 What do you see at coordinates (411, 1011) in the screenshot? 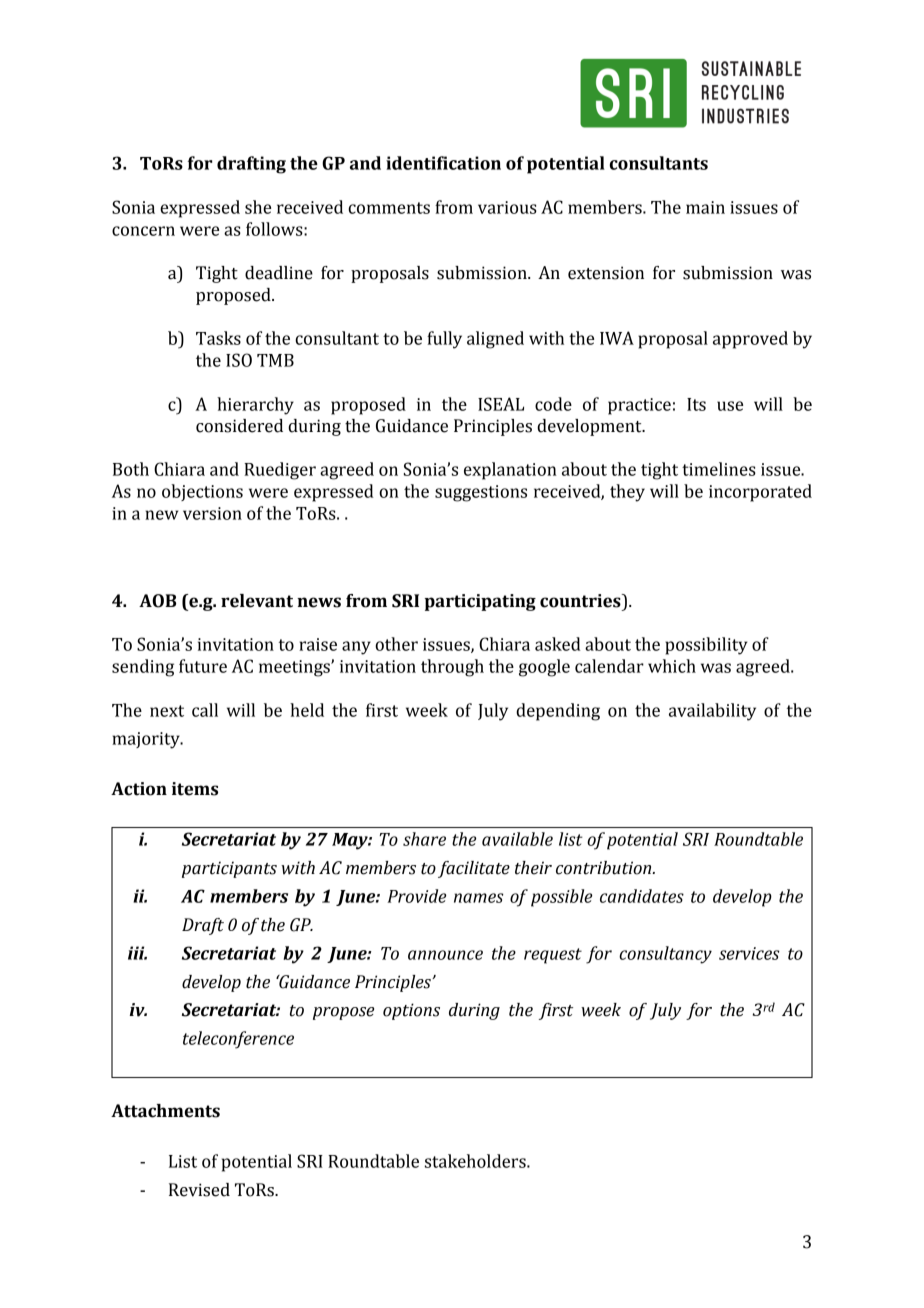
I see `options` at bounding box center [411, 1011].
